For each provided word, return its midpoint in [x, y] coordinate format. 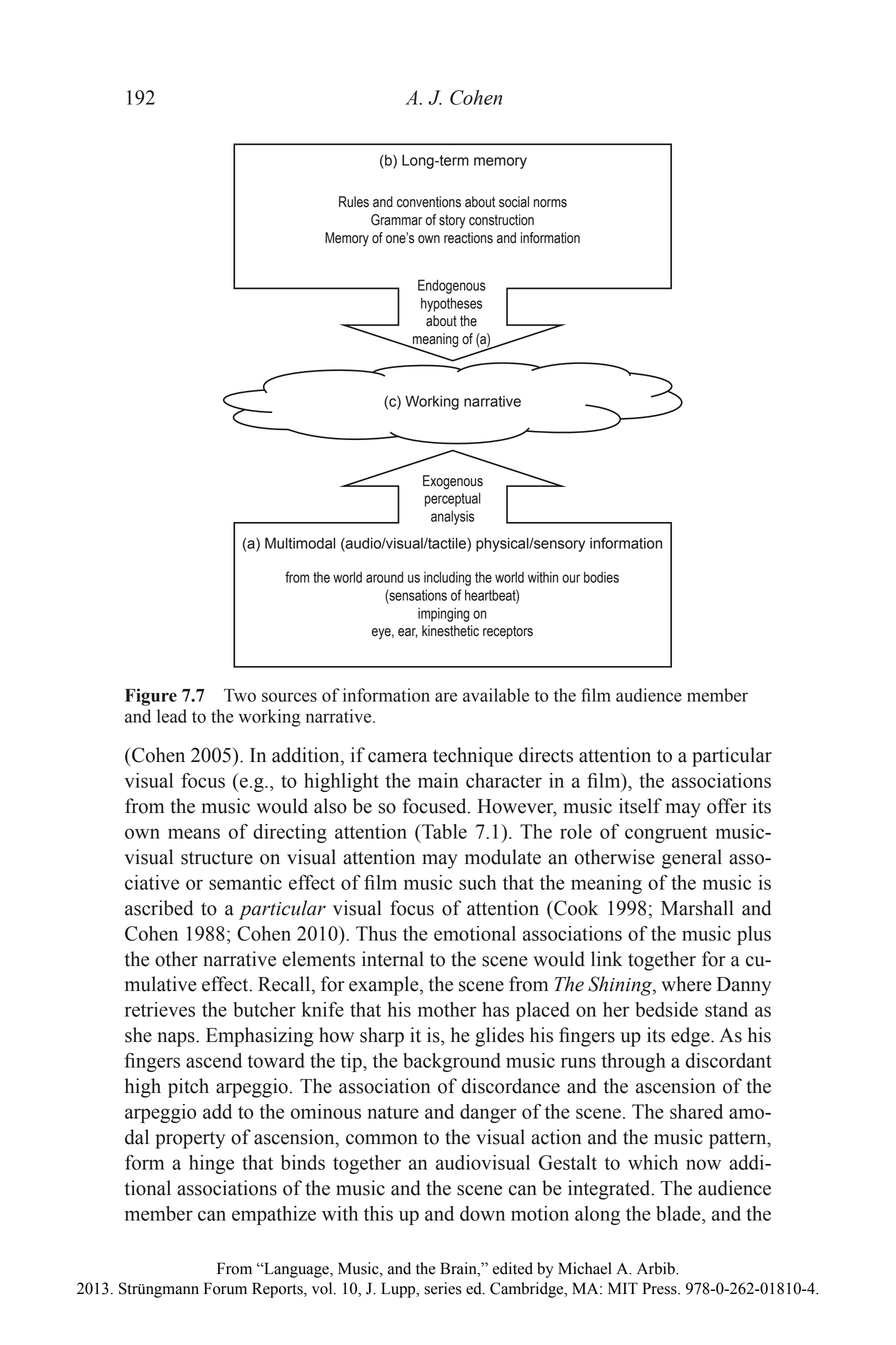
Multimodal [300, 543]
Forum [225, 1288]
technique [473, 757]
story [452, 222]
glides [499, 1037]
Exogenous [453, 482]
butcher [264, 1009]
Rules [354, 202]
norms [550, 203]
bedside [666, 1009]
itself [640, 806]
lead [172, 716]
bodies [601, 577]
